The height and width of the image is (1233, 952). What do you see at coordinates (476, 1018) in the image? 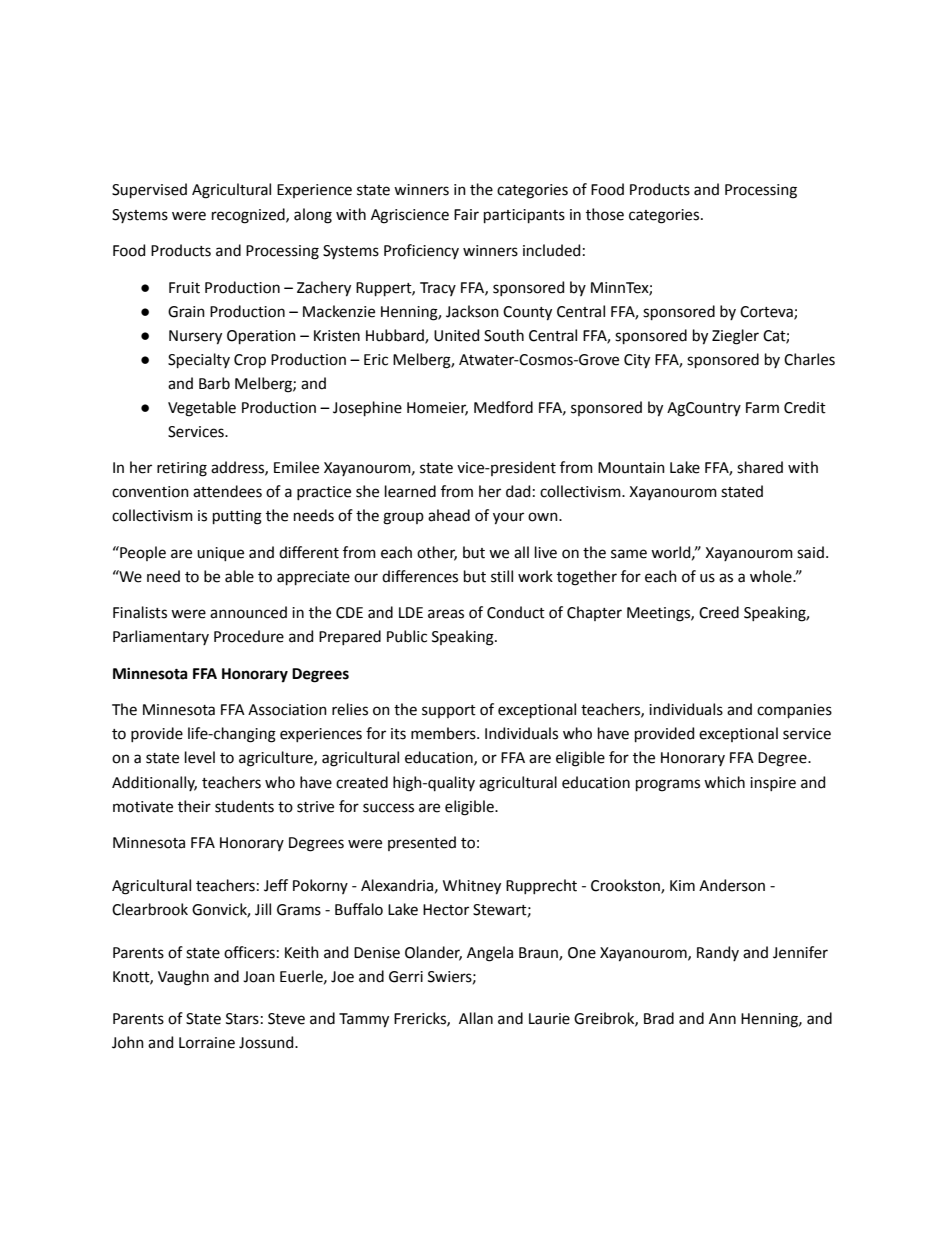
I see `Allan` at bounding box center [476, 1018].
